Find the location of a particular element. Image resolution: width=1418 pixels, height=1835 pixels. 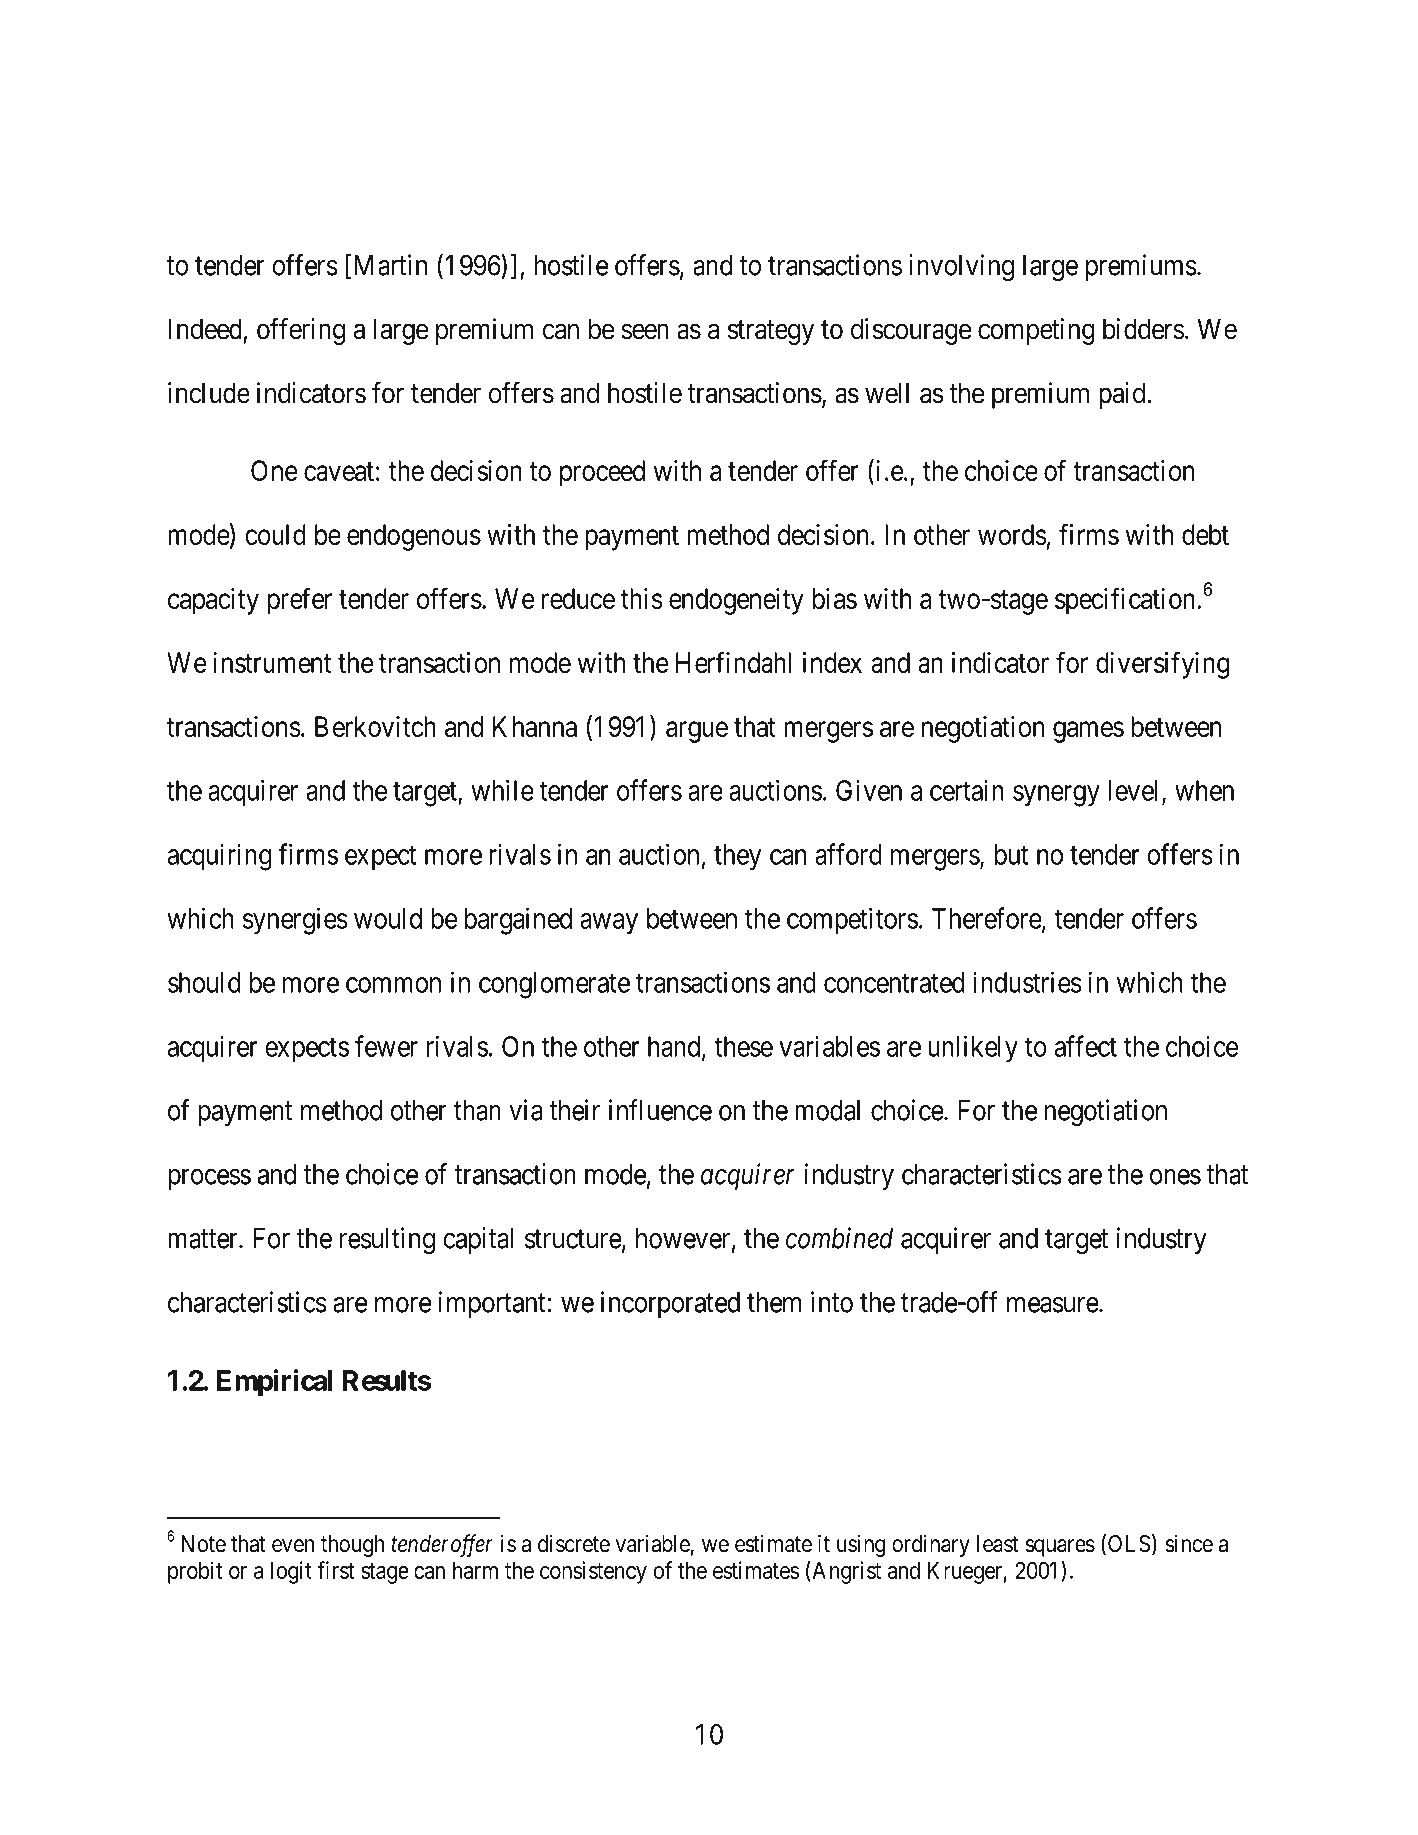

Martin is located at coordinates (391, 265).
